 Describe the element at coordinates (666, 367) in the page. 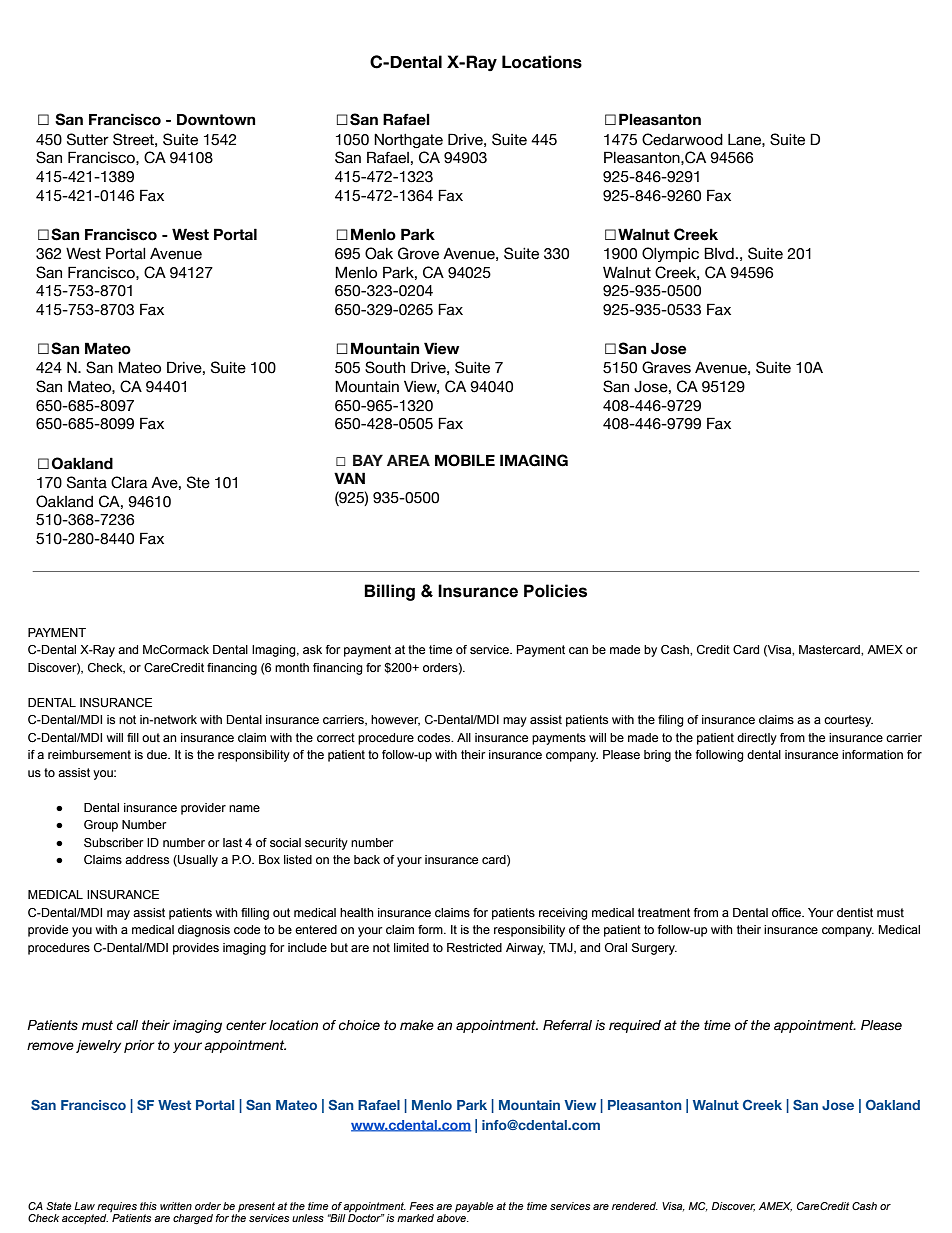

I see `Graves` at that location.
